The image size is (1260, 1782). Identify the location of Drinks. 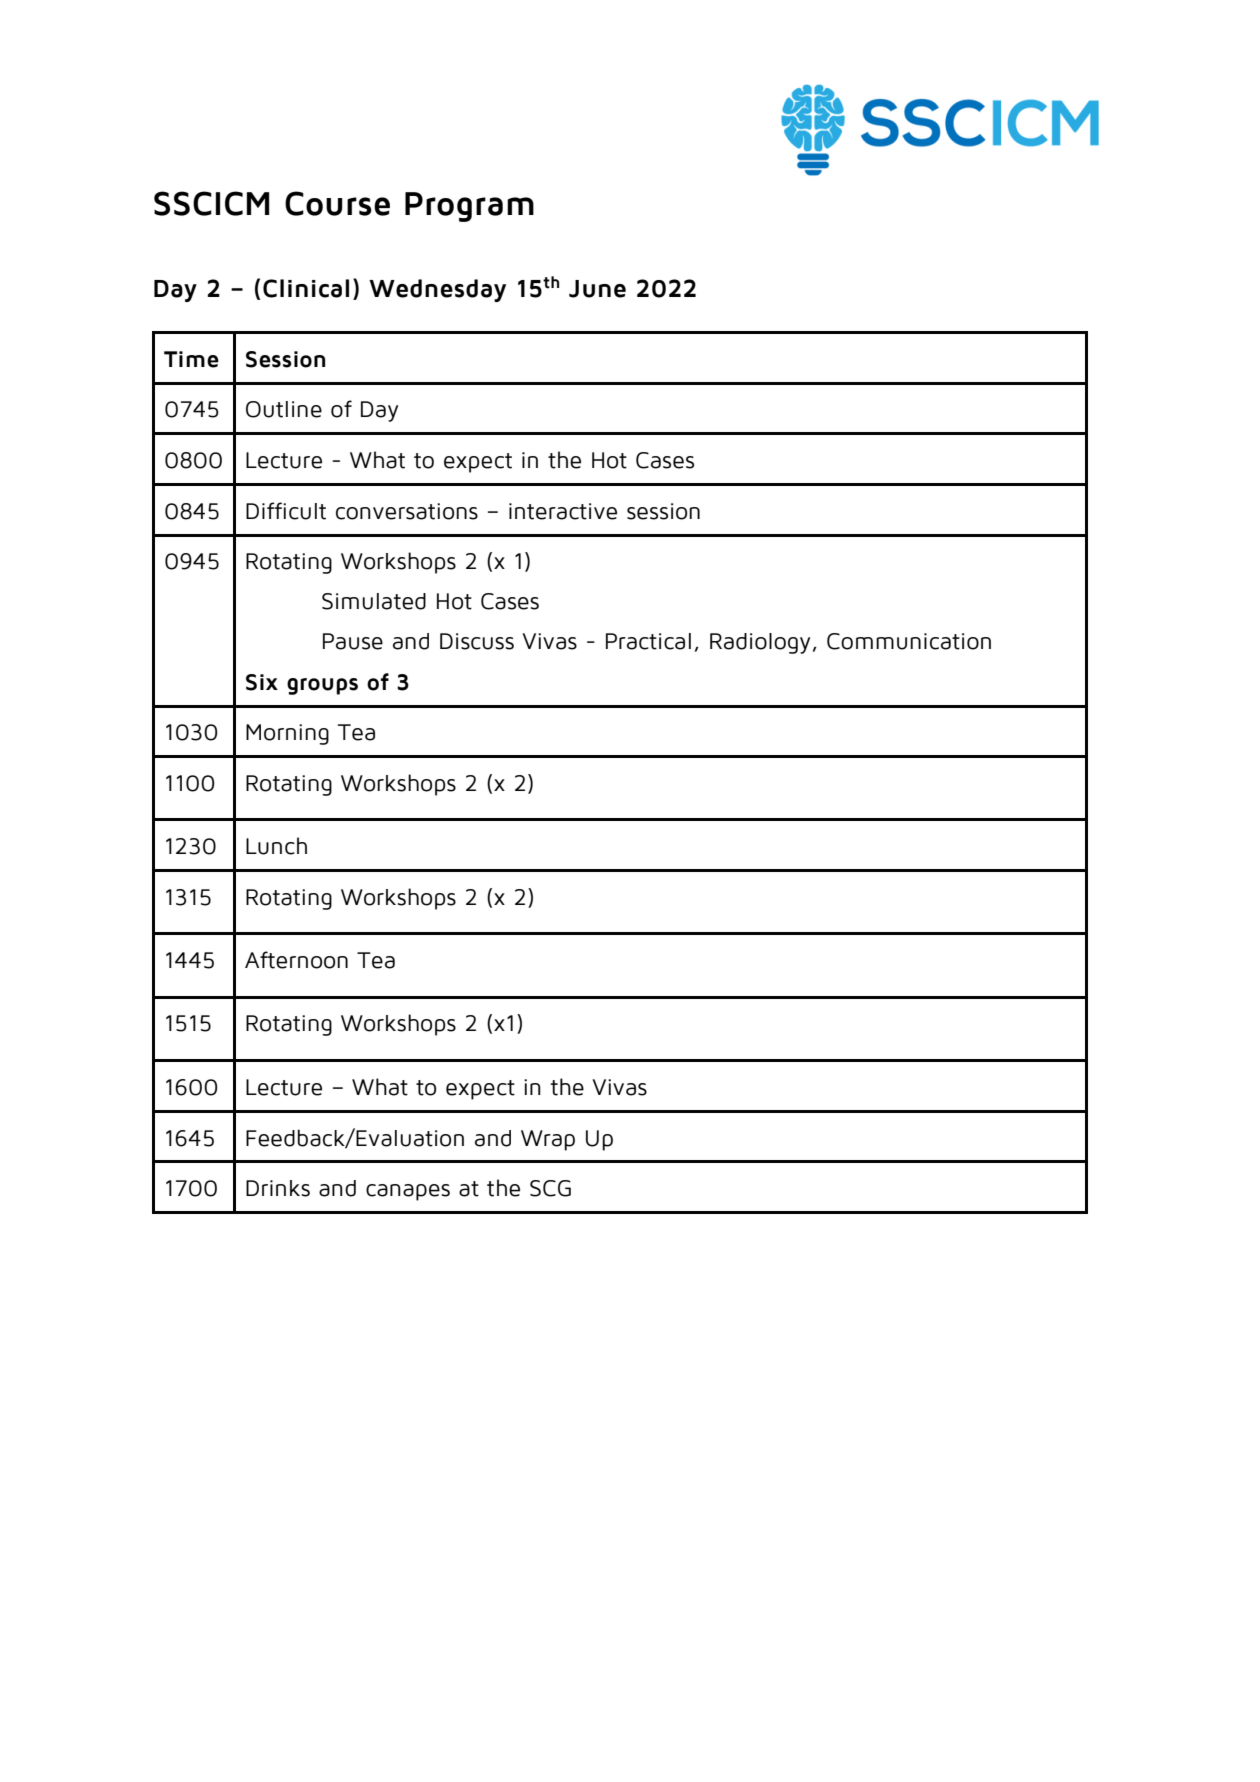
(278, 1188).
